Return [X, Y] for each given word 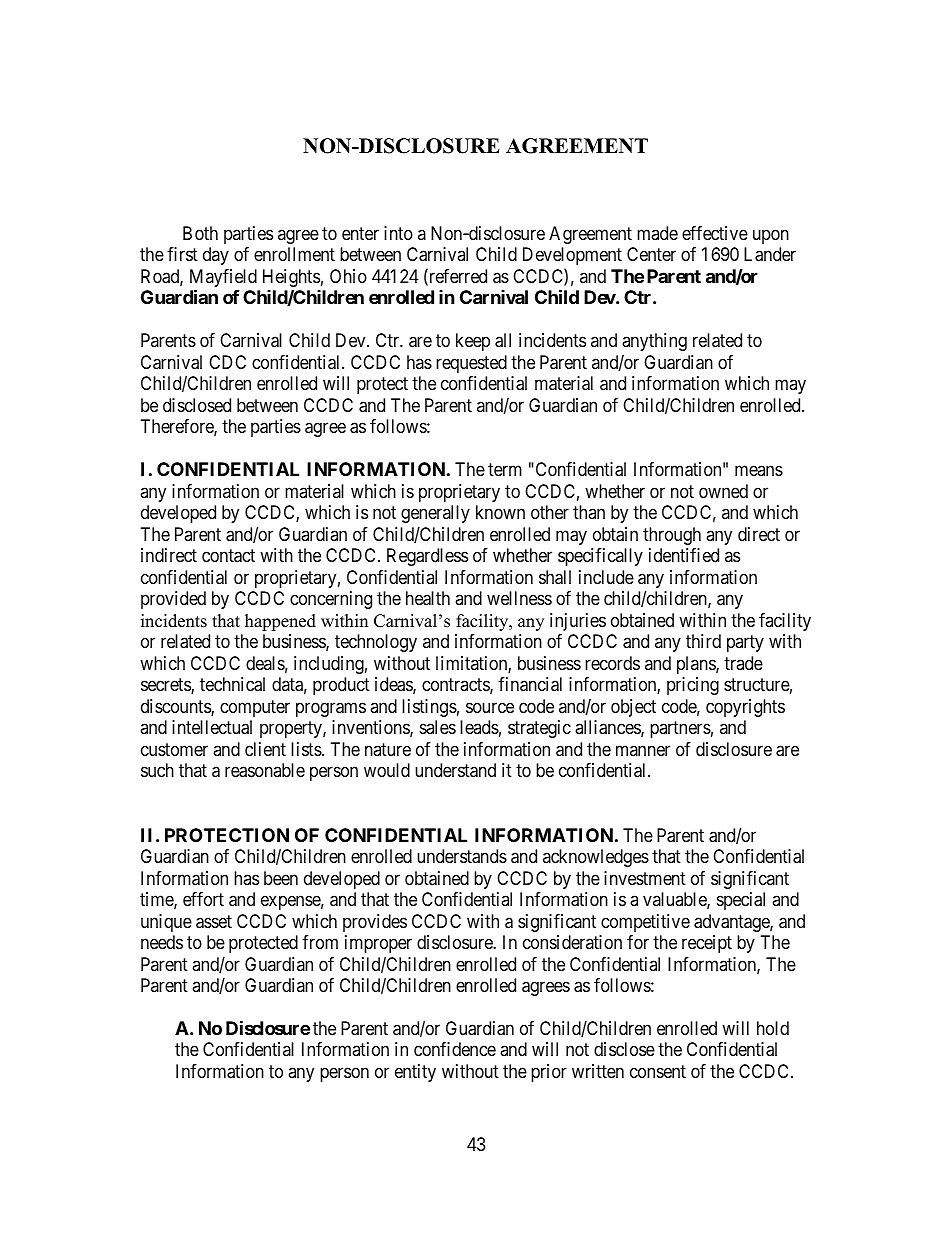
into [398, 233]
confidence [455, 1049]
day [216, 256]
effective [715, 233]
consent [658, 1071]
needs [162, 942]
